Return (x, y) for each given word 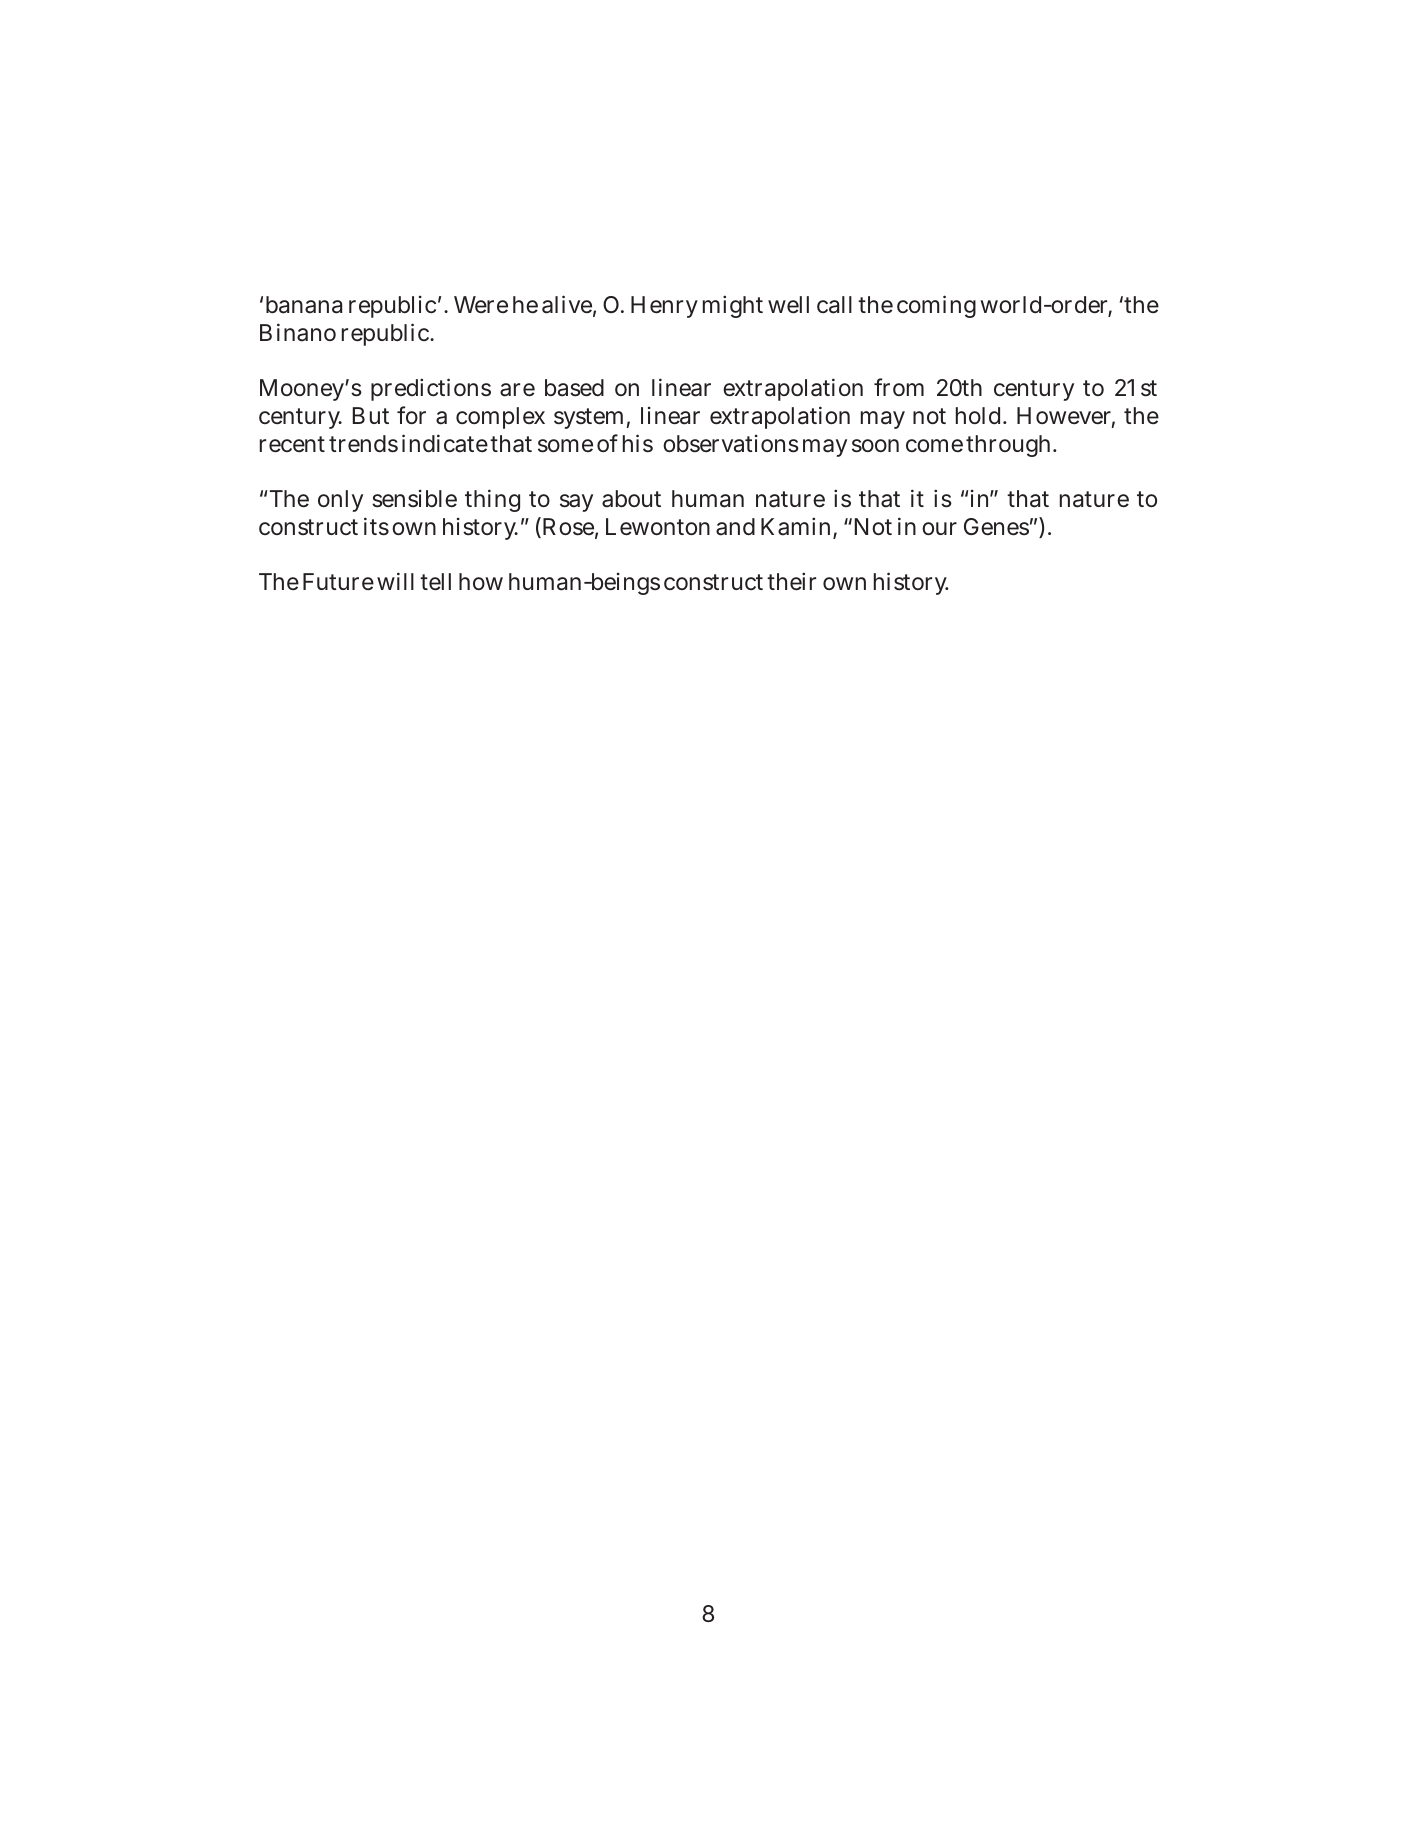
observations (731, 444)
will (395, 581)
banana (304, 305)
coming (936, 306)
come (934, 446)
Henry (664, 307)
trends (363, 444)
